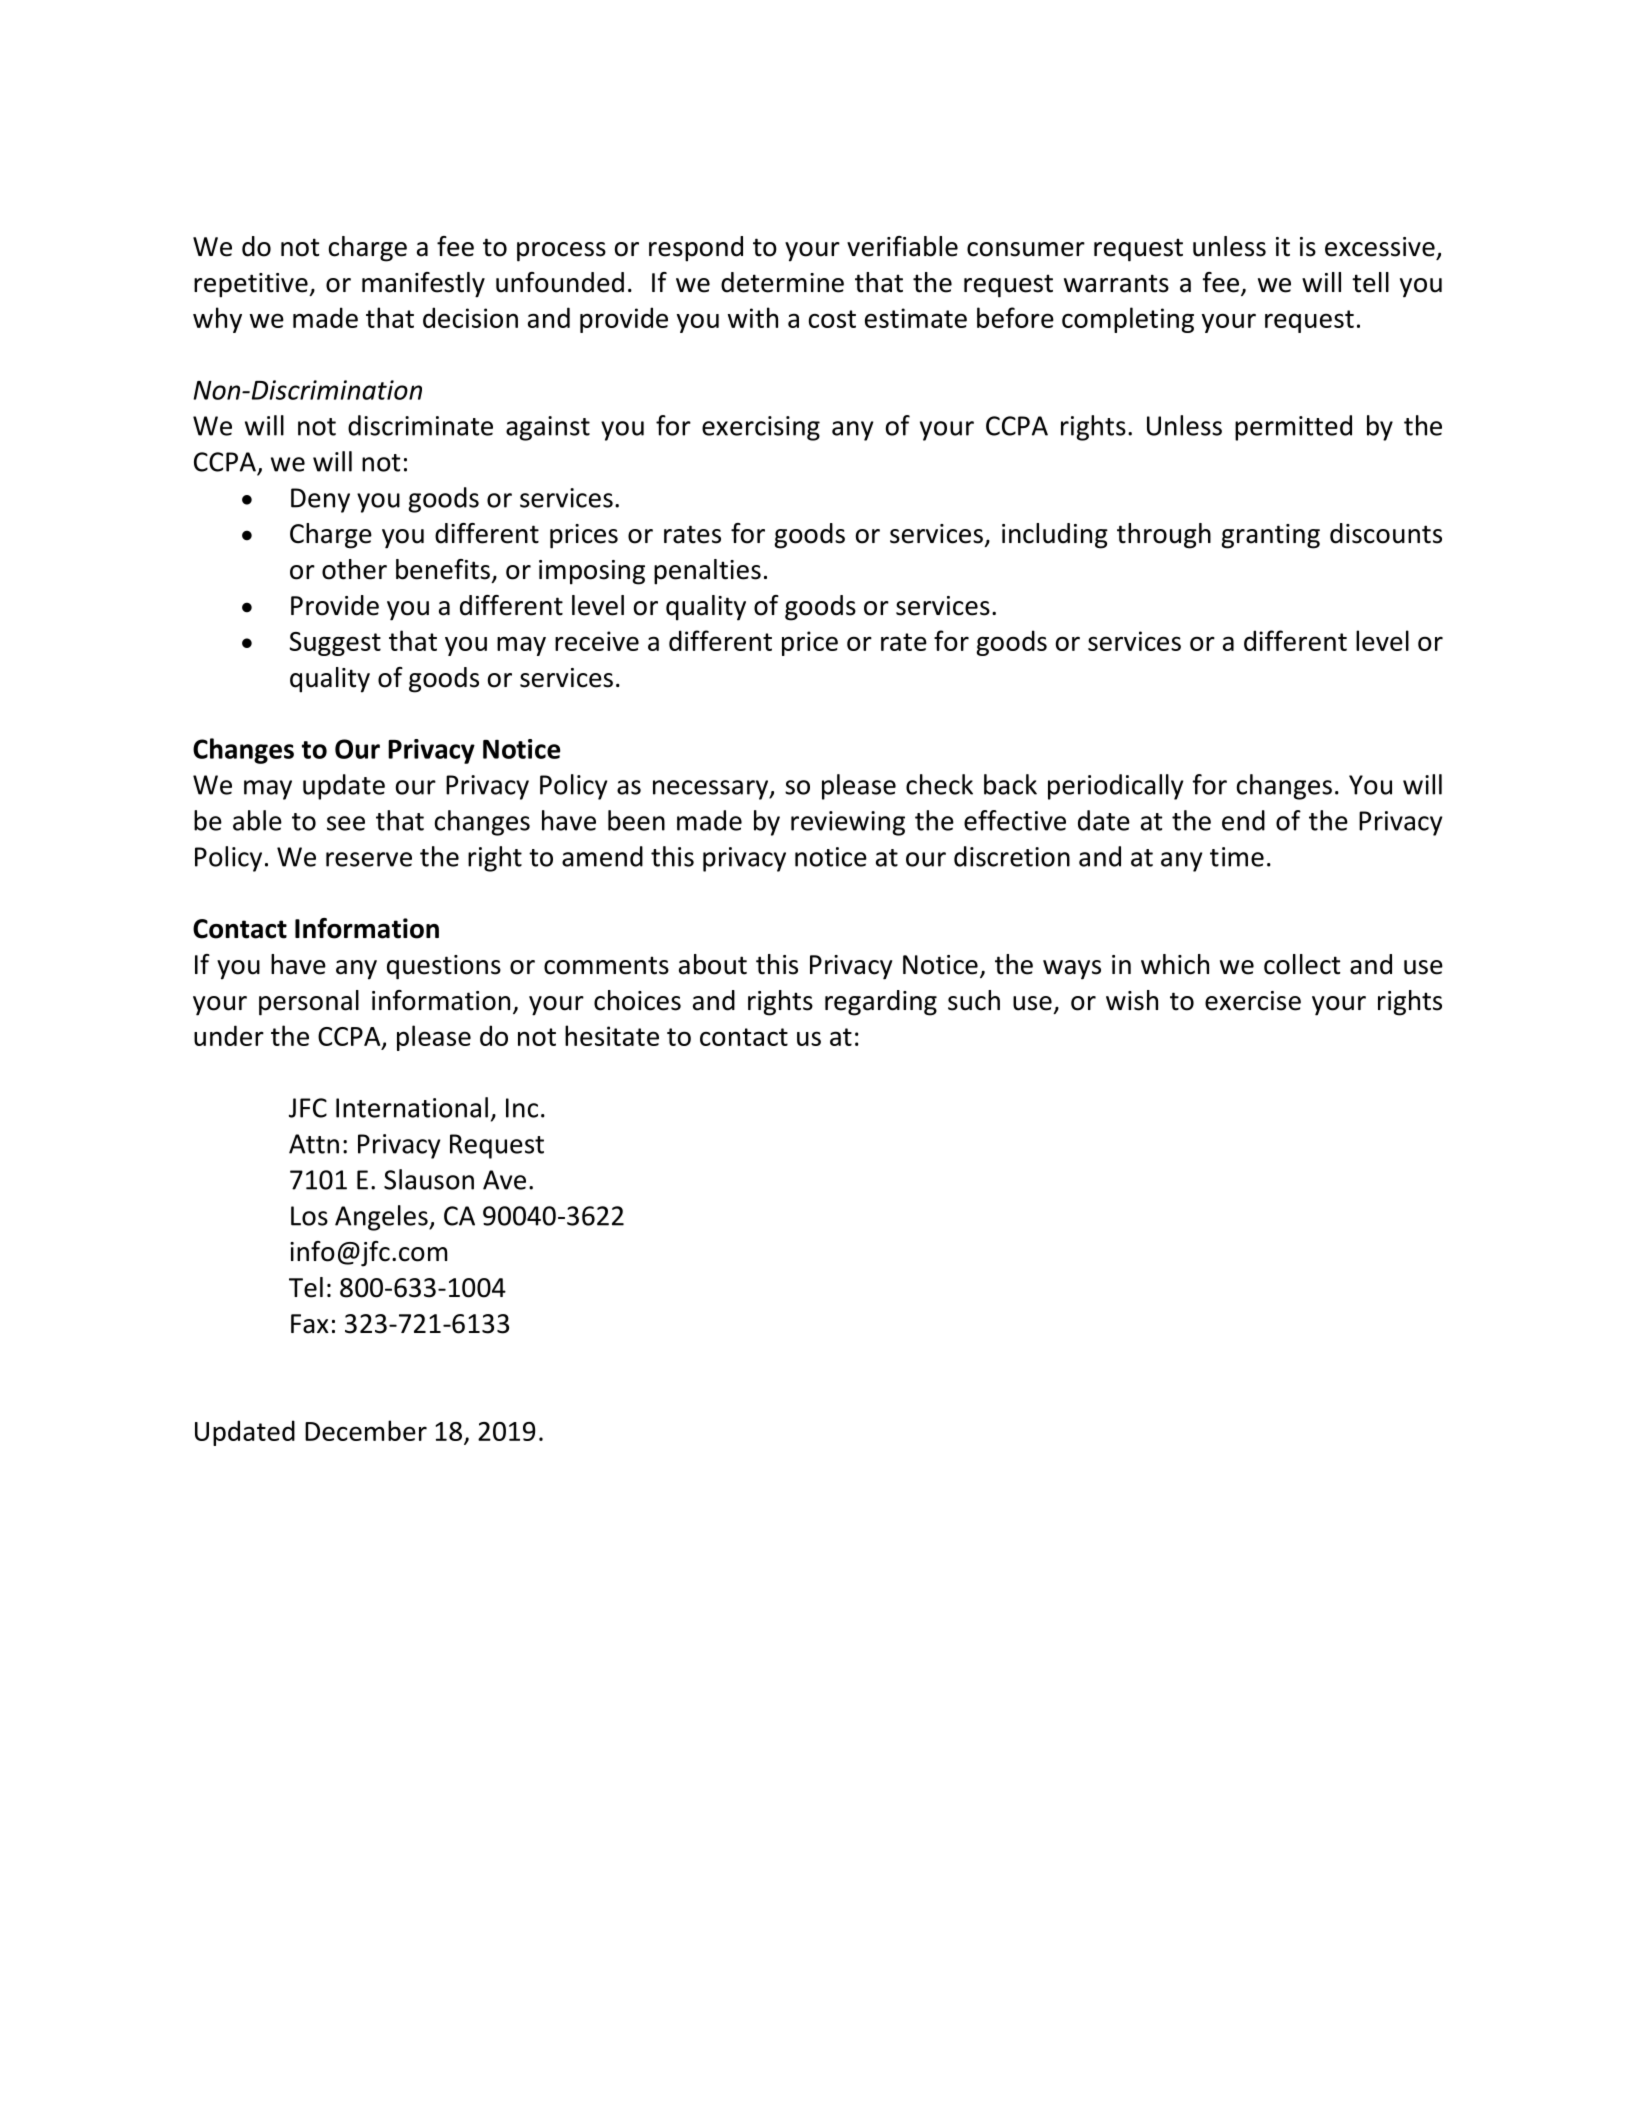 Image resolution: width=1636 pixels, height=2117 pixels. What do you see at coordinates (366, 1430) in the screenshot?
I see `December` at bounding box center [366, 1430].
